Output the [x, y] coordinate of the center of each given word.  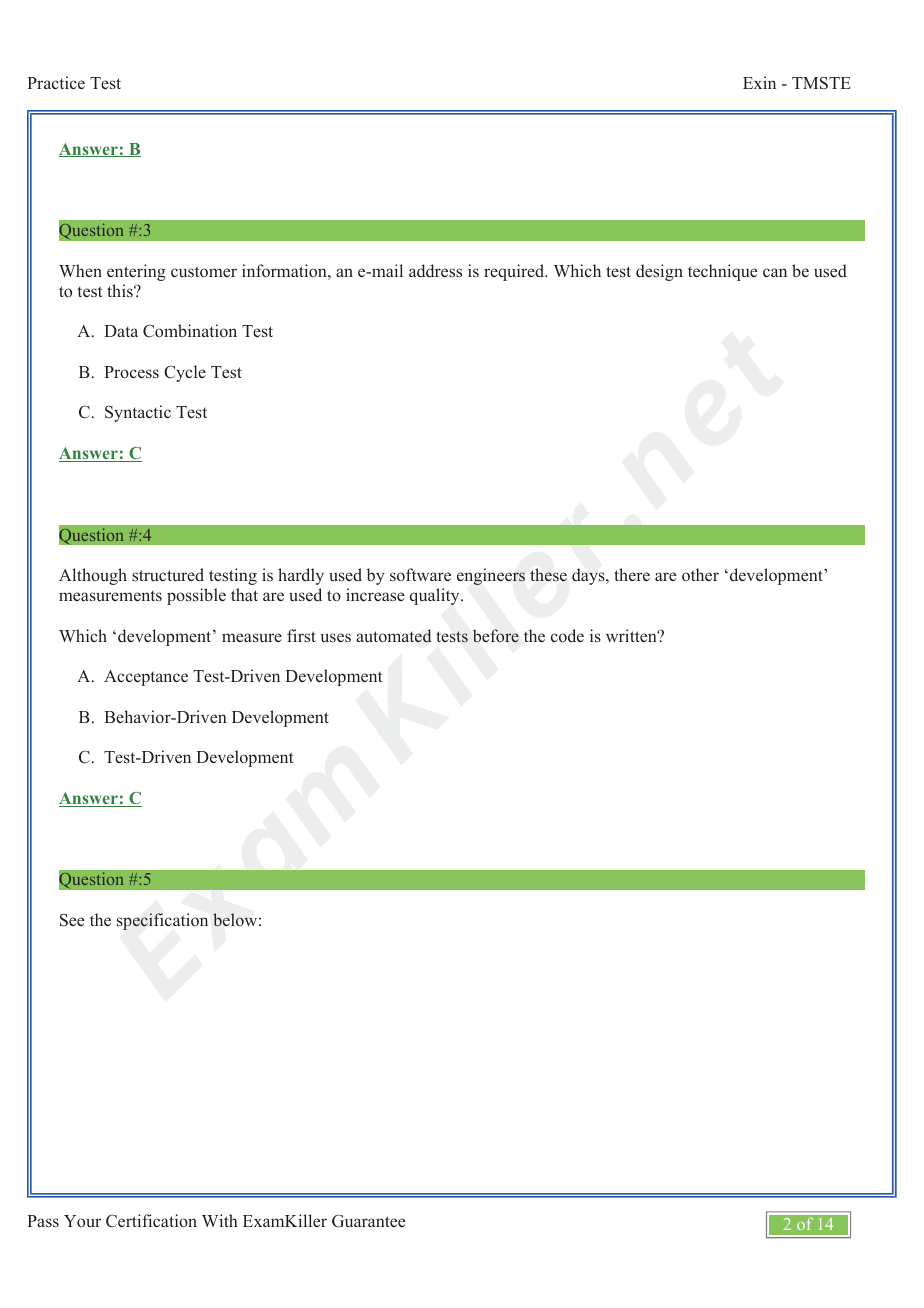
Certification [151, 1221]
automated [393, 636]
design [659, 272]
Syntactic [138, 413]
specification [162, 921]
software [420, 575]
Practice [56, 82]
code [567, 636]
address [435, 271]
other [700, 574]
